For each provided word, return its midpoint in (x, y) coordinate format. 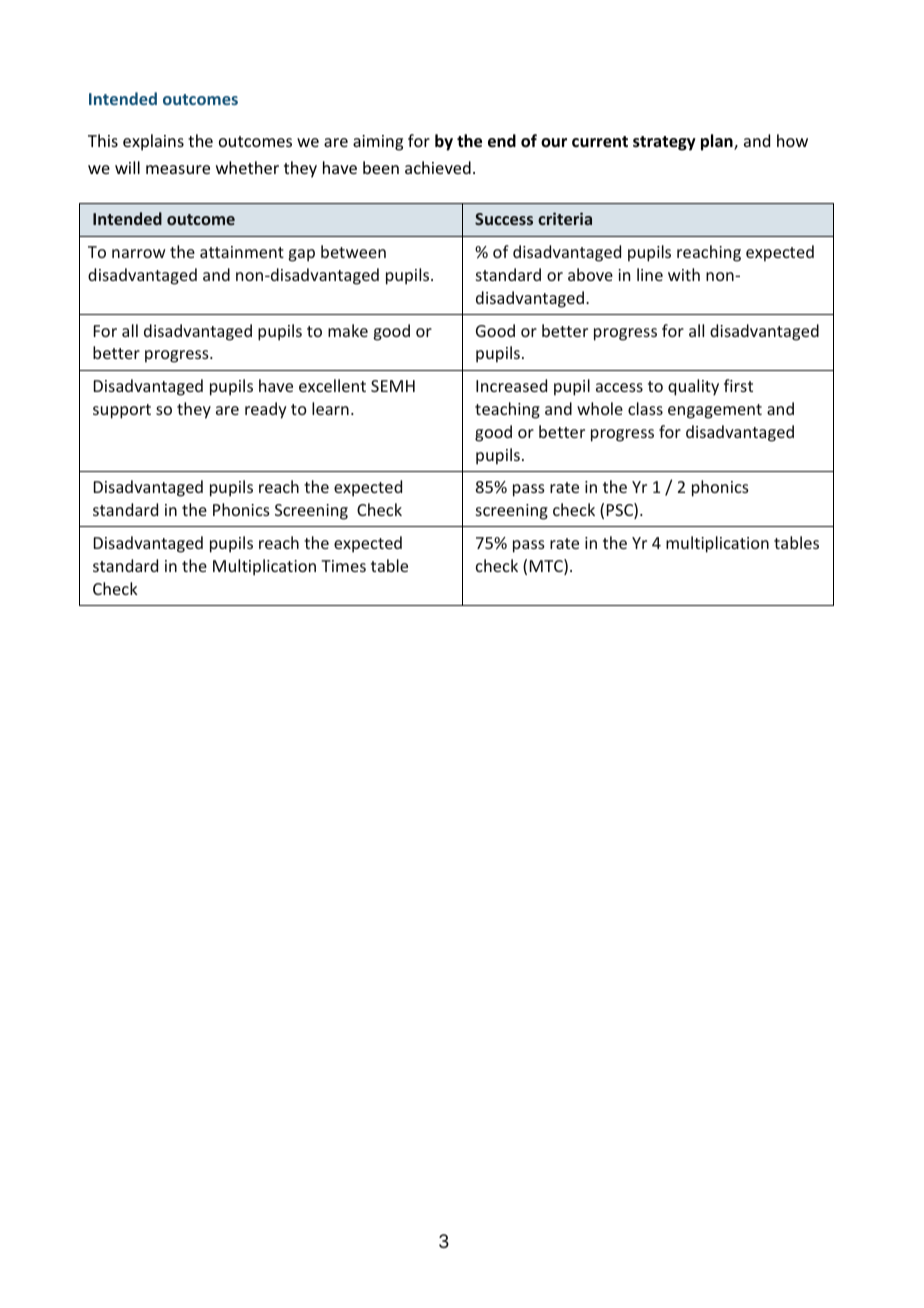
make (348, 330)
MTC (547, 567)
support (122, 411)
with (684, 274)
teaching (507, 410)
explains (153, 142)
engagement (715, 411)
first (738, 385)
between (353, 251)
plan (718, 142)
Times (343, 566)
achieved (438, 167)
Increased (511, 385)
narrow (138, 253)
